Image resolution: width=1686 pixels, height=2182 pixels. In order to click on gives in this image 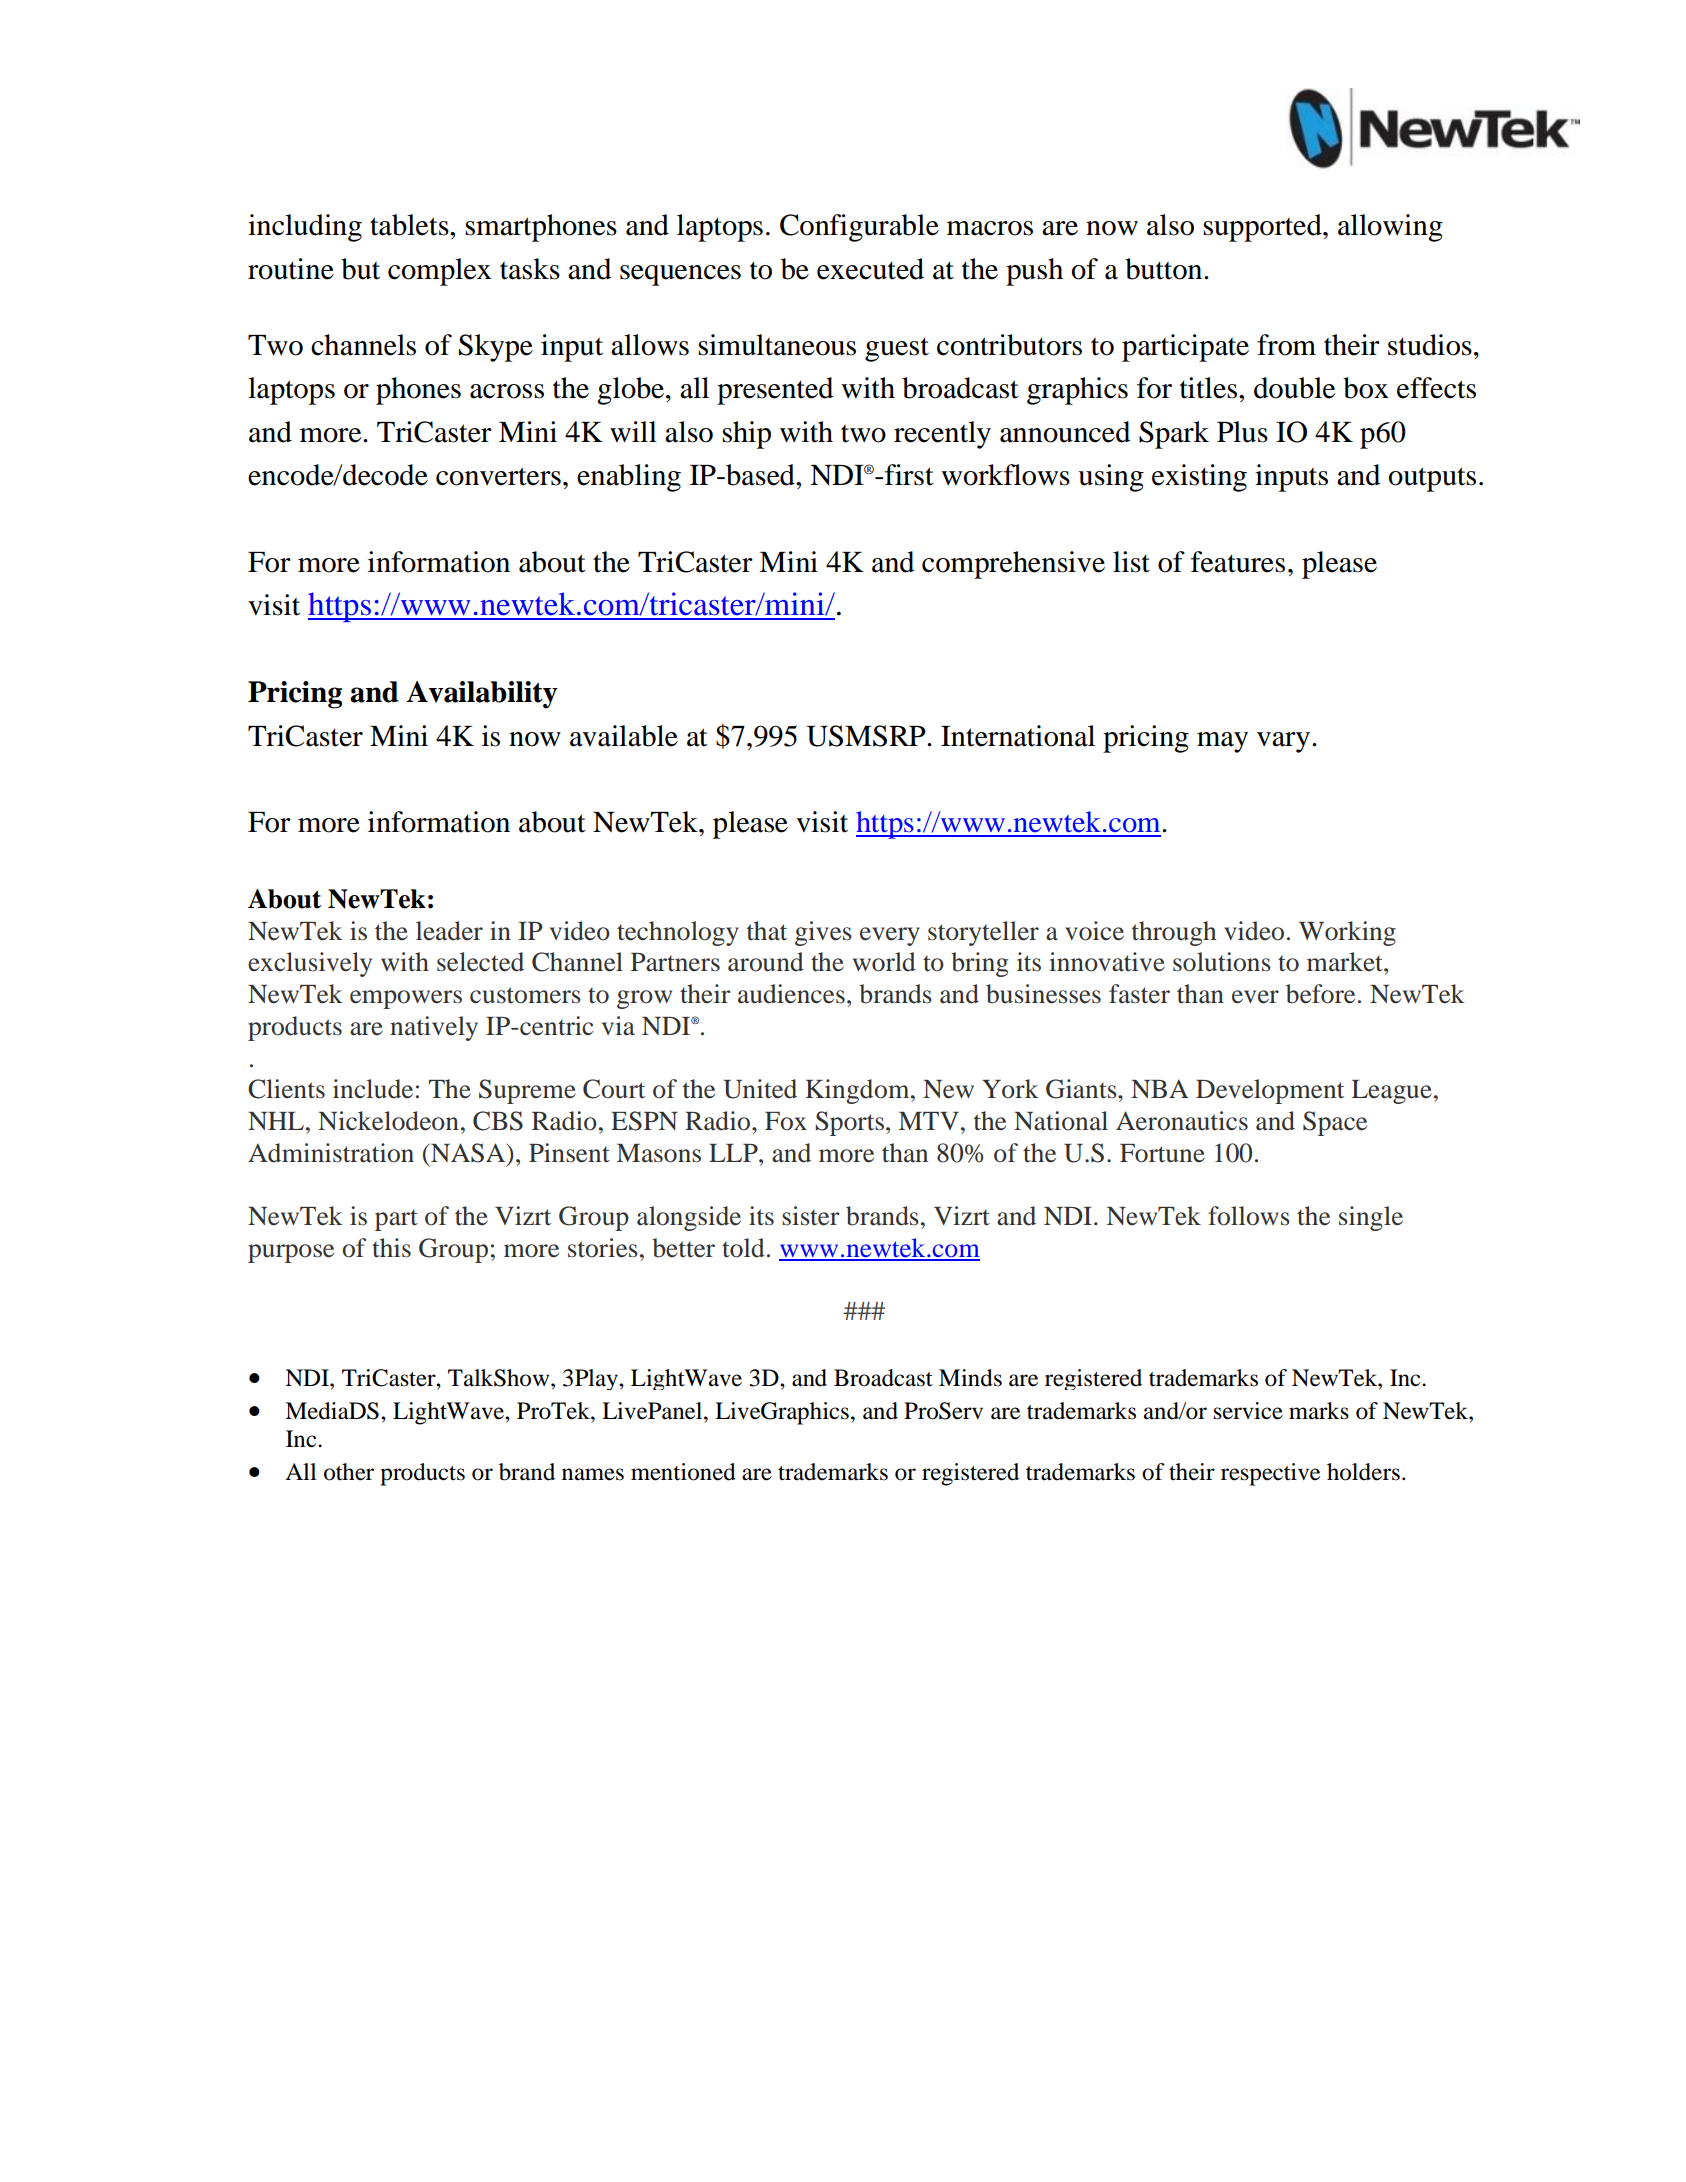, I will do `click(823, 933)`.
